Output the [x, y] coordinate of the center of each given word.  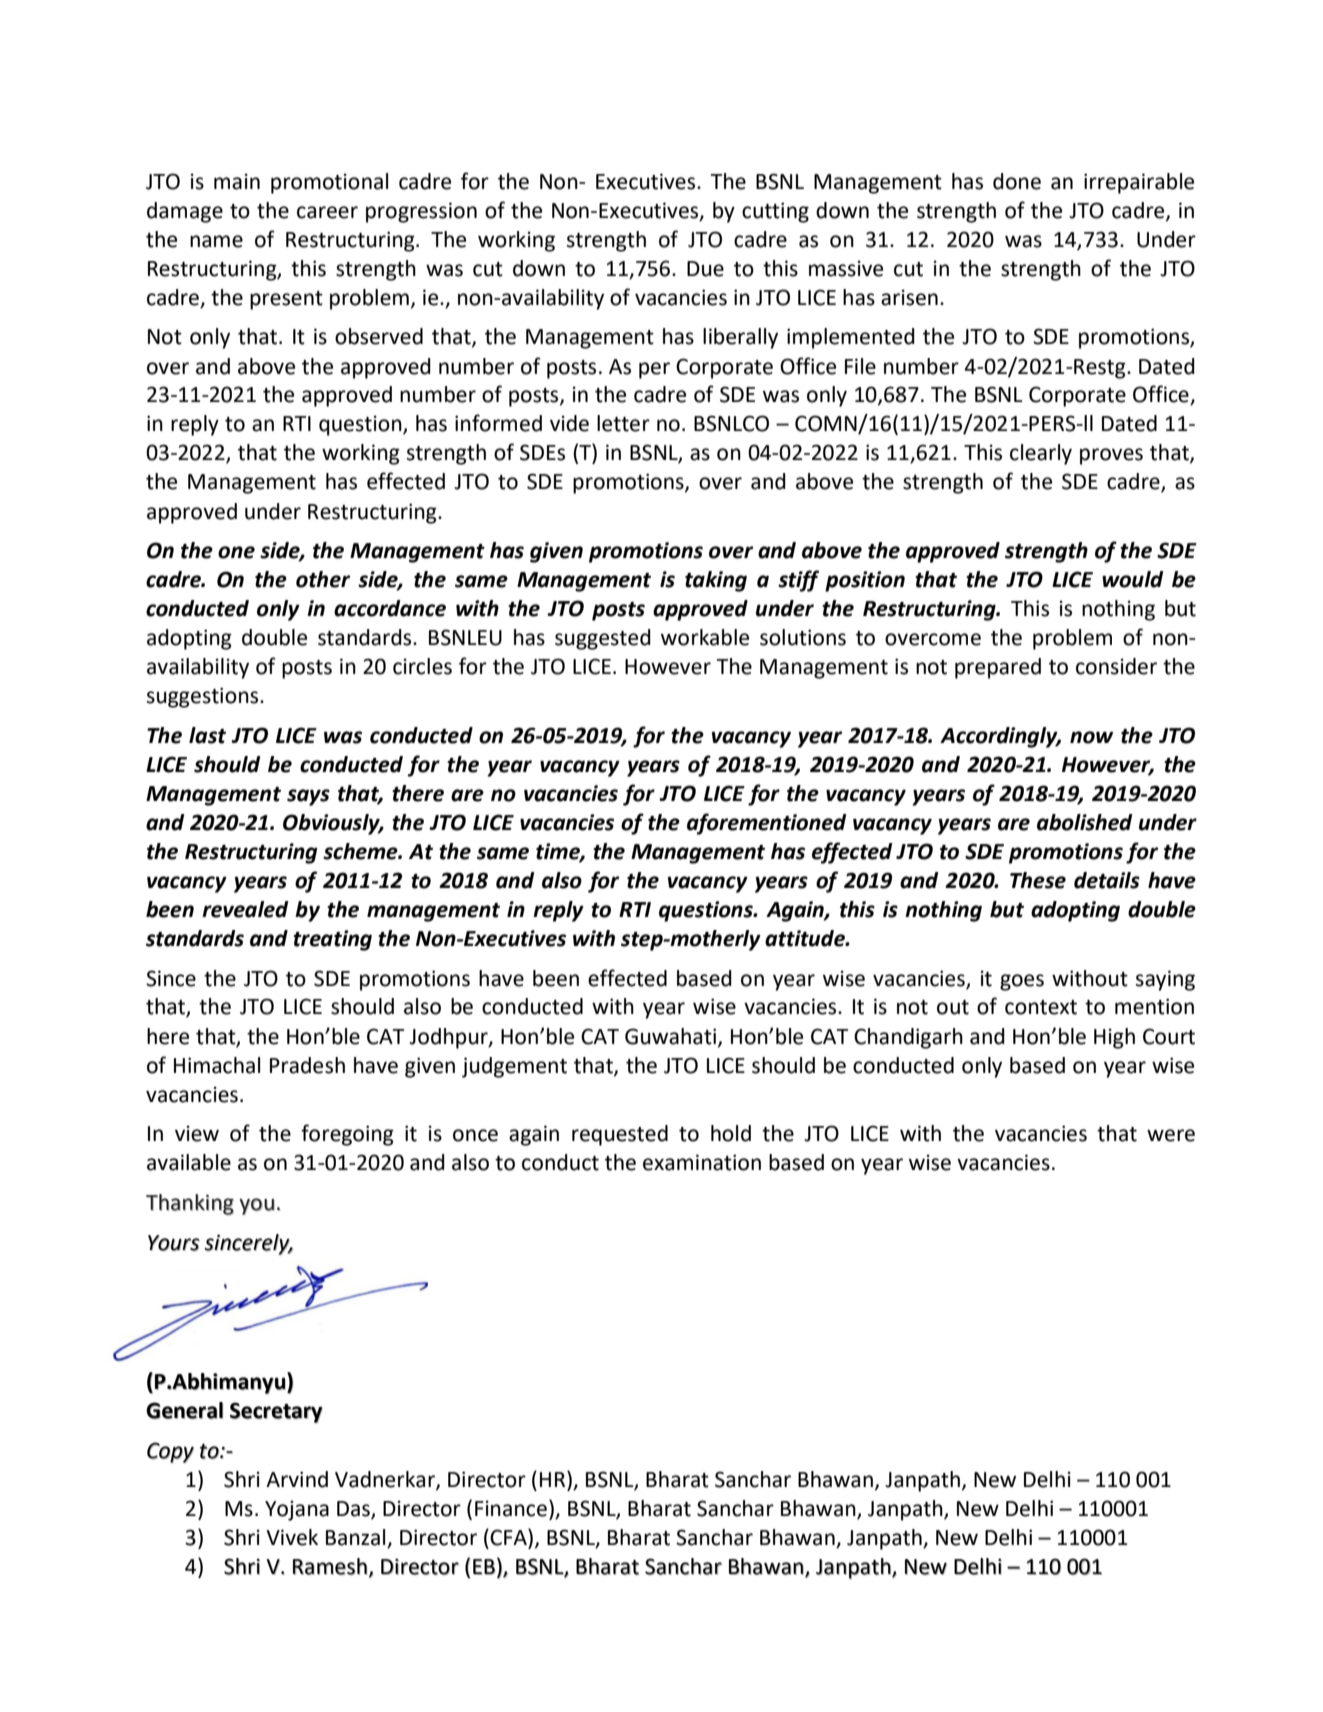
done [1017, 181]
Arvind [297, 1479]
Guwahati [670, 1036]
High [1114, 1038]
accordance [390, 608]
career [327, 212]
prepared [998, 668]
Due [705, 269]
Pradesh [307, 1065]
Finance [511, 1508]
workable [705, 637]
